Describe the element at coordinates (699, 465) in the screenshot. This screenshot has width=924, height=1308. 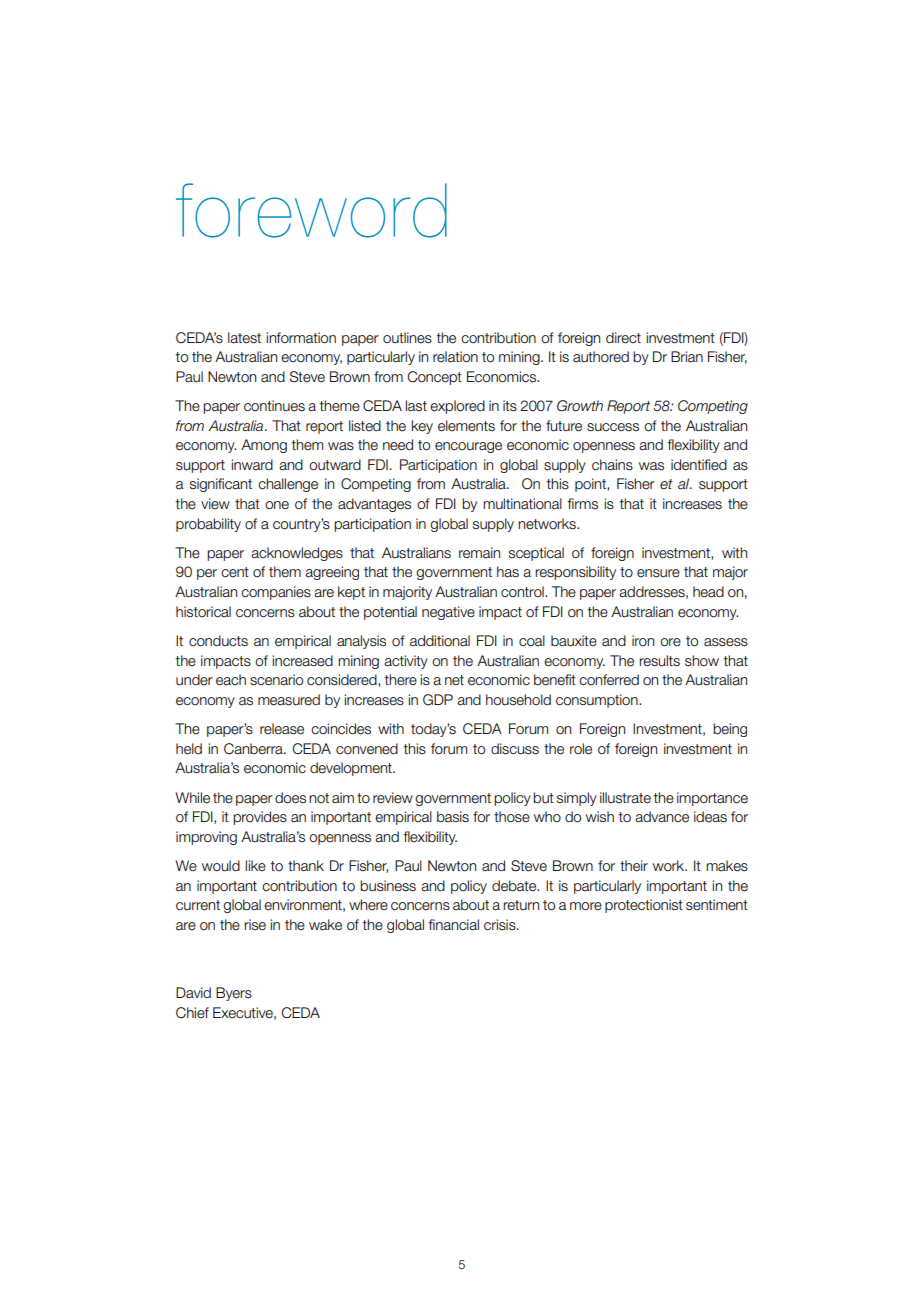
I see `identified` at that location.
